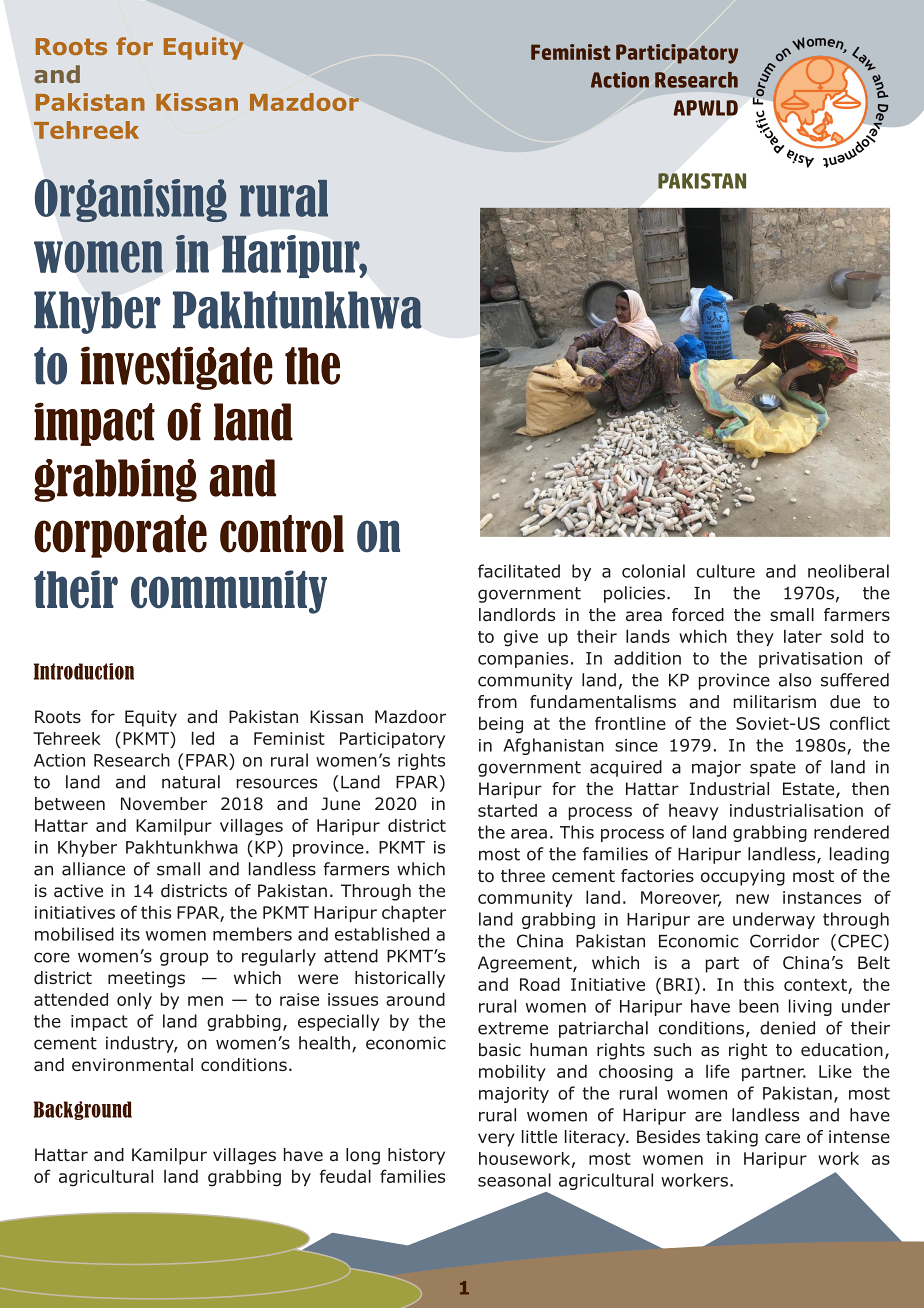  I want to click on Introduction, so click(84, 671).
